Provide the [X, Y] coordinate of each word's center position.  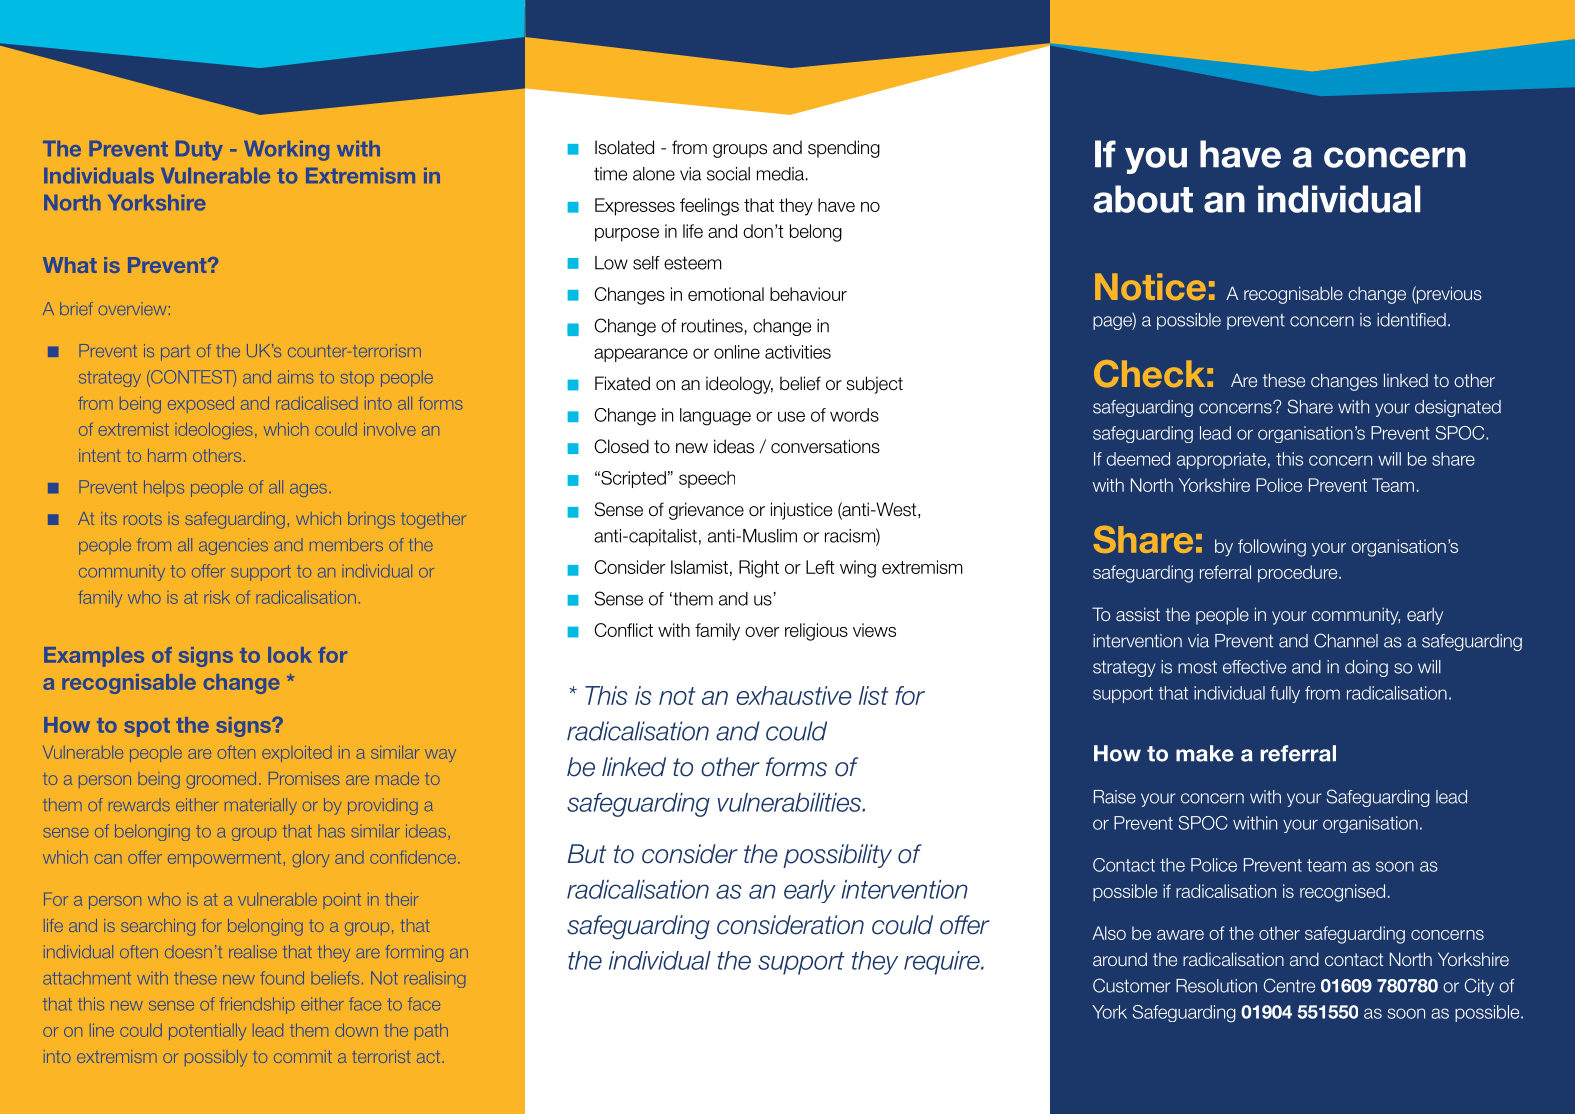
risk [217, 597]
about [1143, 199]
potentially [207, 1032]
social [728, 174]
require [943, 963]
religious [816, 632]
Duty [199, 150]
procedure [1299, 574]
